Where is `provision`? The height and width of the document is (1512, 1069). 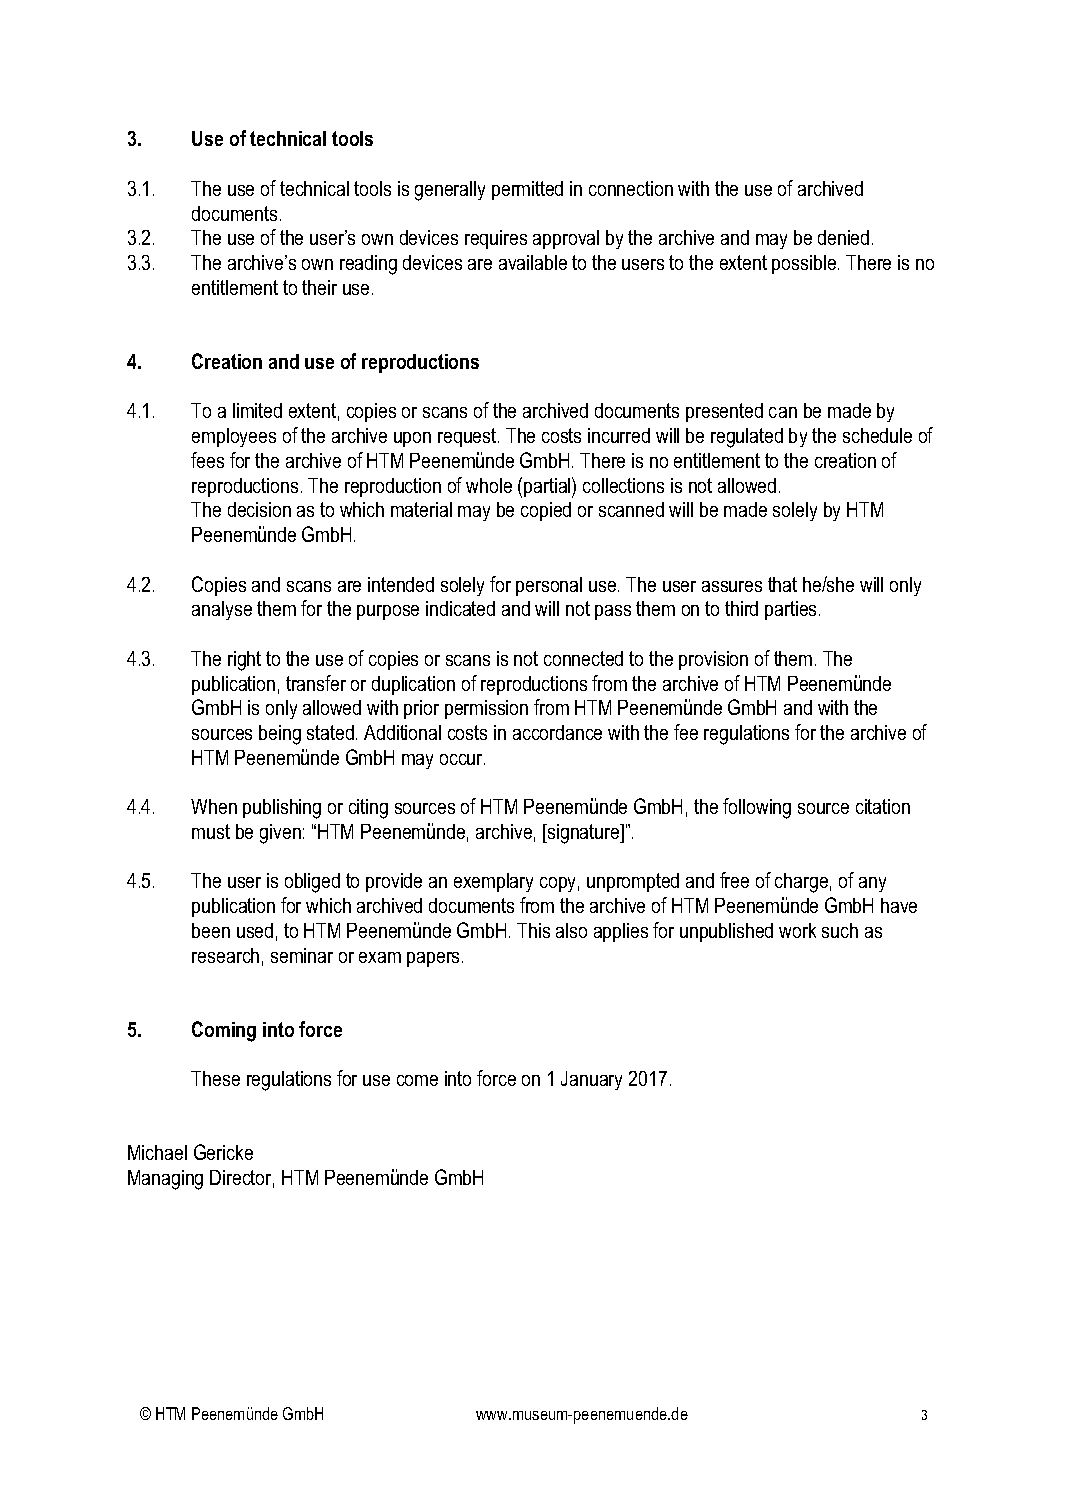 provision is located at coordinates (713, 660).
